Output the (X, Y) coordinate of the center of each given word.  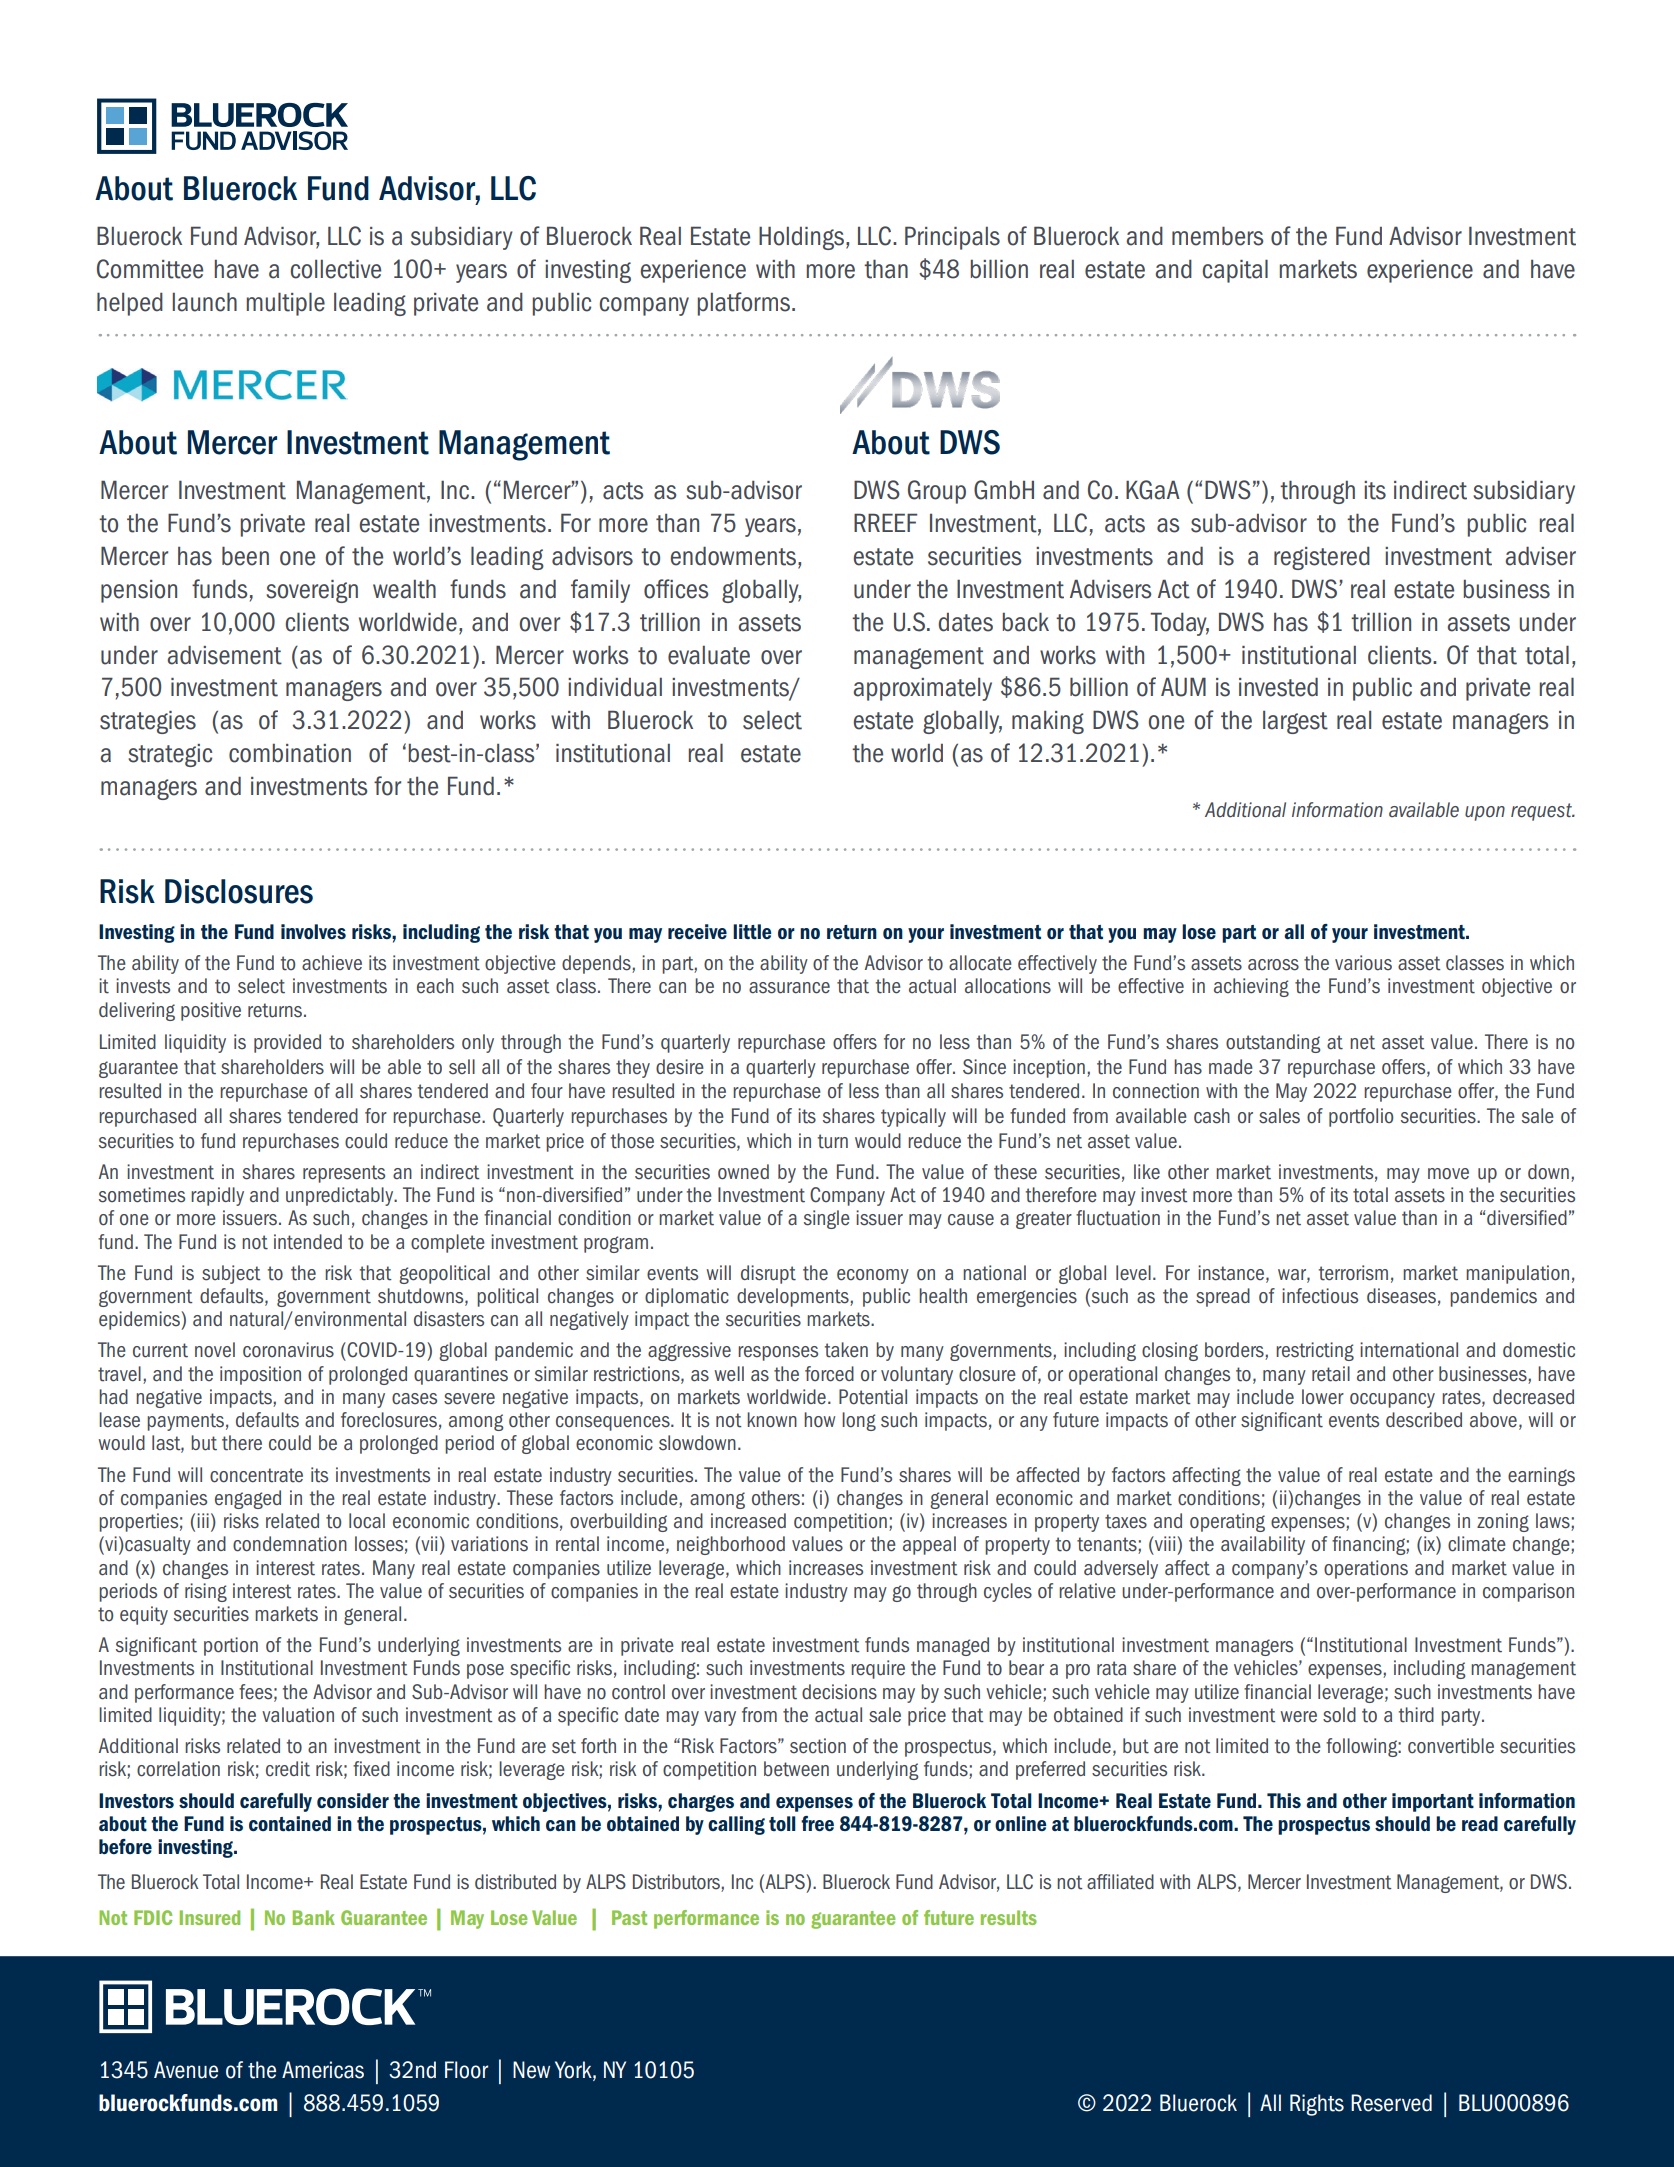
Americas (323, 2070)
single (827, 1219)
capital (1235, 271)
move (1448, 1174)
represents (344, 1174)
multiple (285, 304)
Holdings (801, 238)
